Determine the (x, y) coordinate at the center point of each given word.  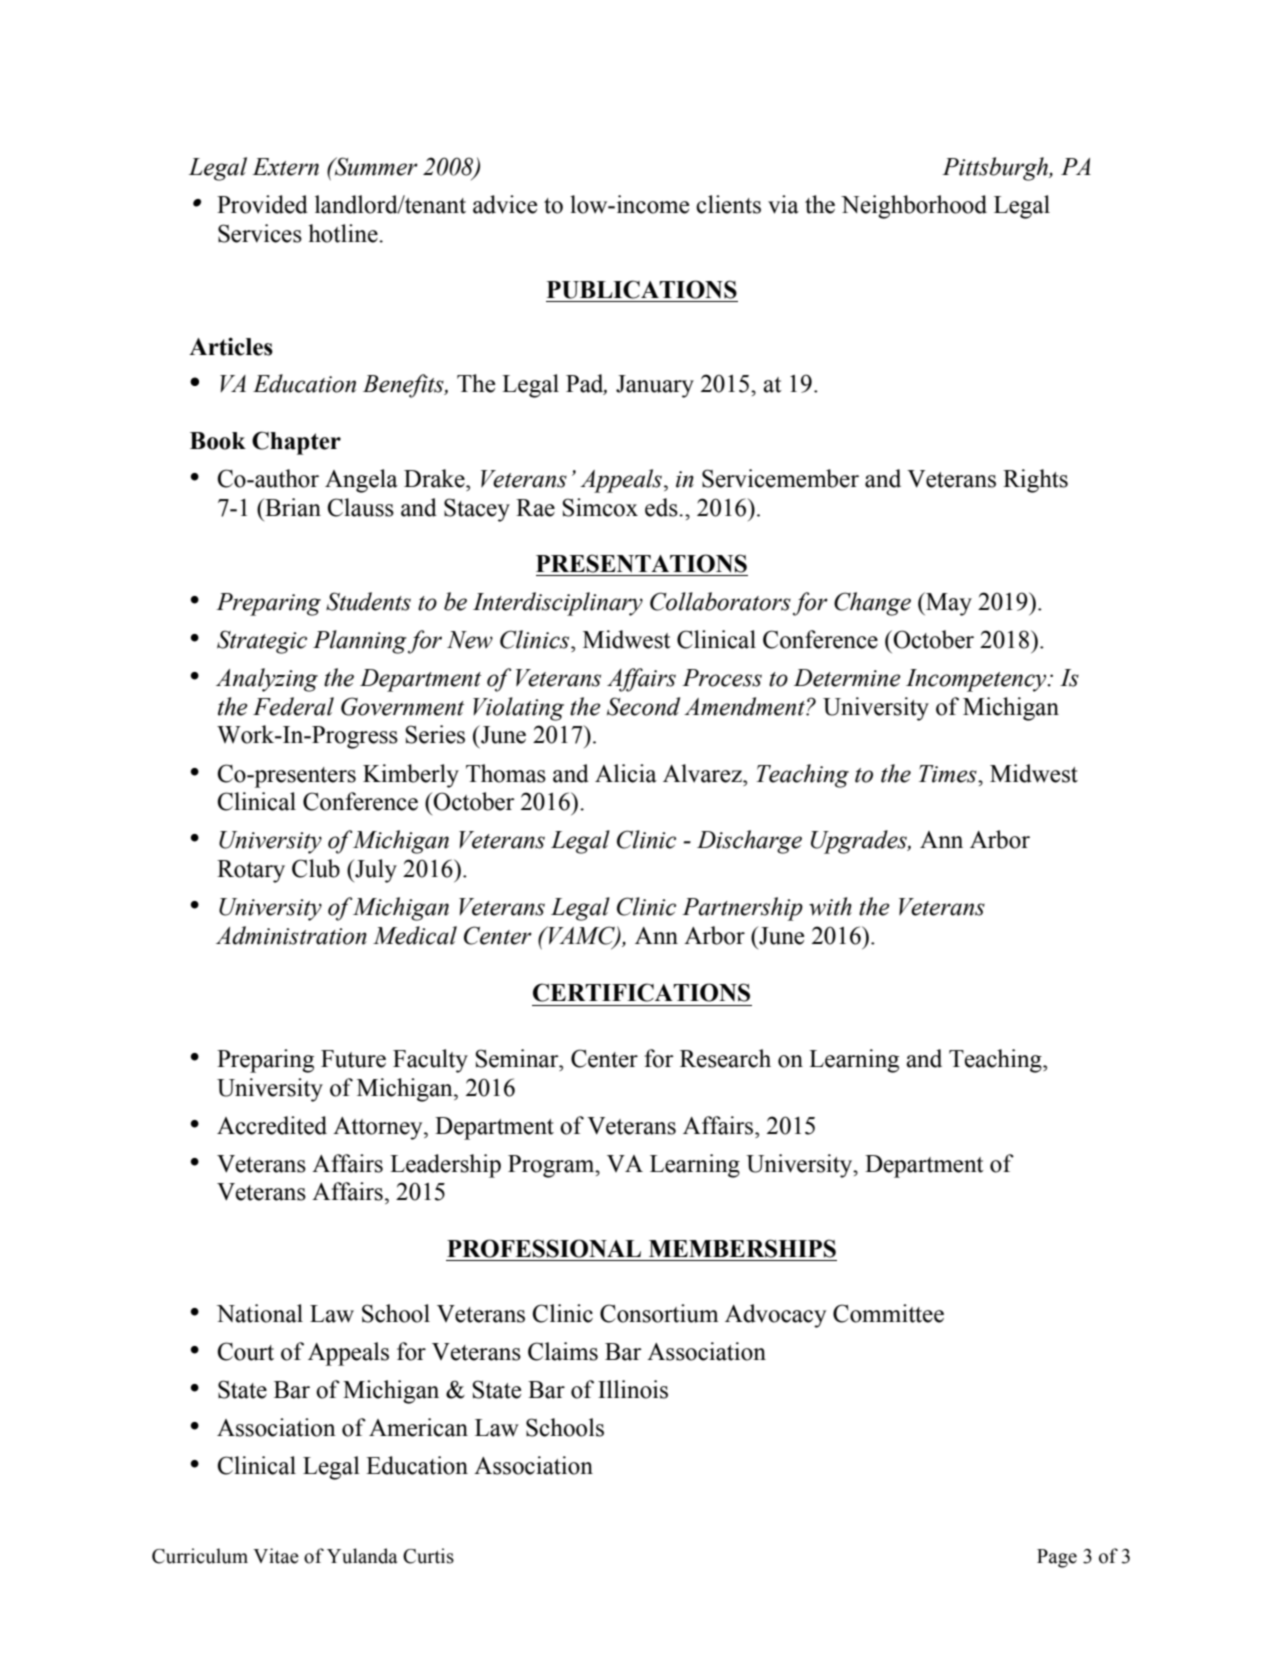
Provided (262, 204)
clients (728, 204)
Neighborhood (914, 207)
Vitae (276, 1556)
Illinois (633, 1389)
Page (1057, 1558)
